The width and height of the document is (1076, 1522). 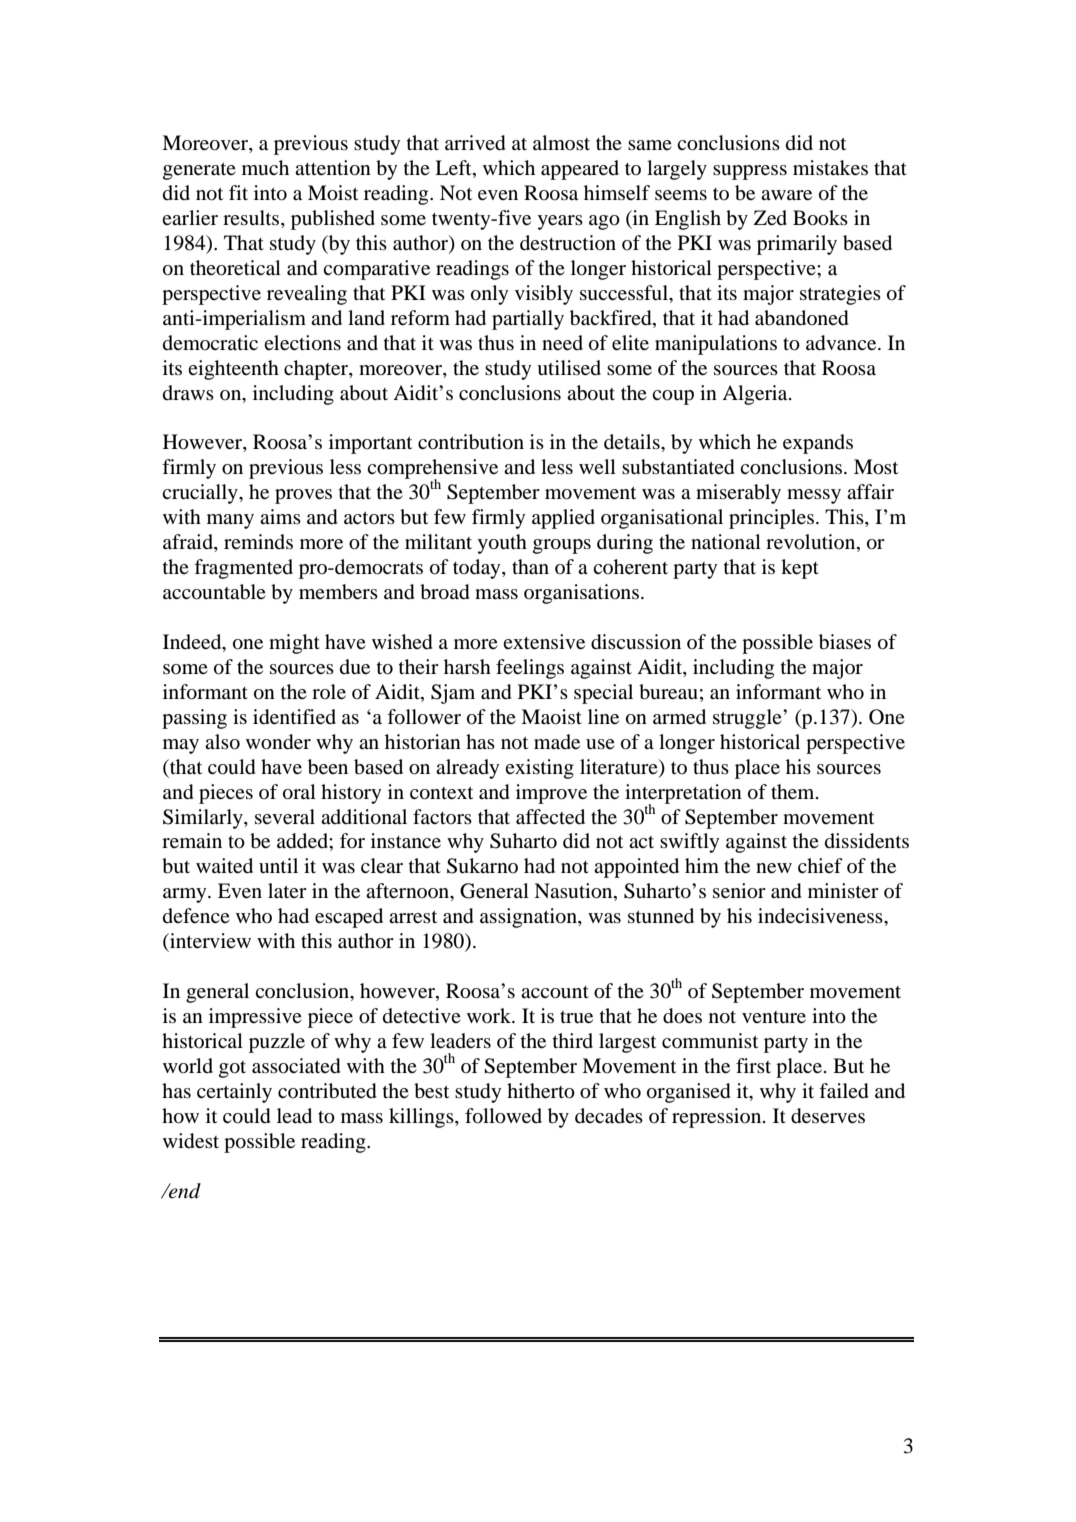 What do you see at coordinates (265, 167) in the document?
I see `much` at bounding box center [265, 167].
